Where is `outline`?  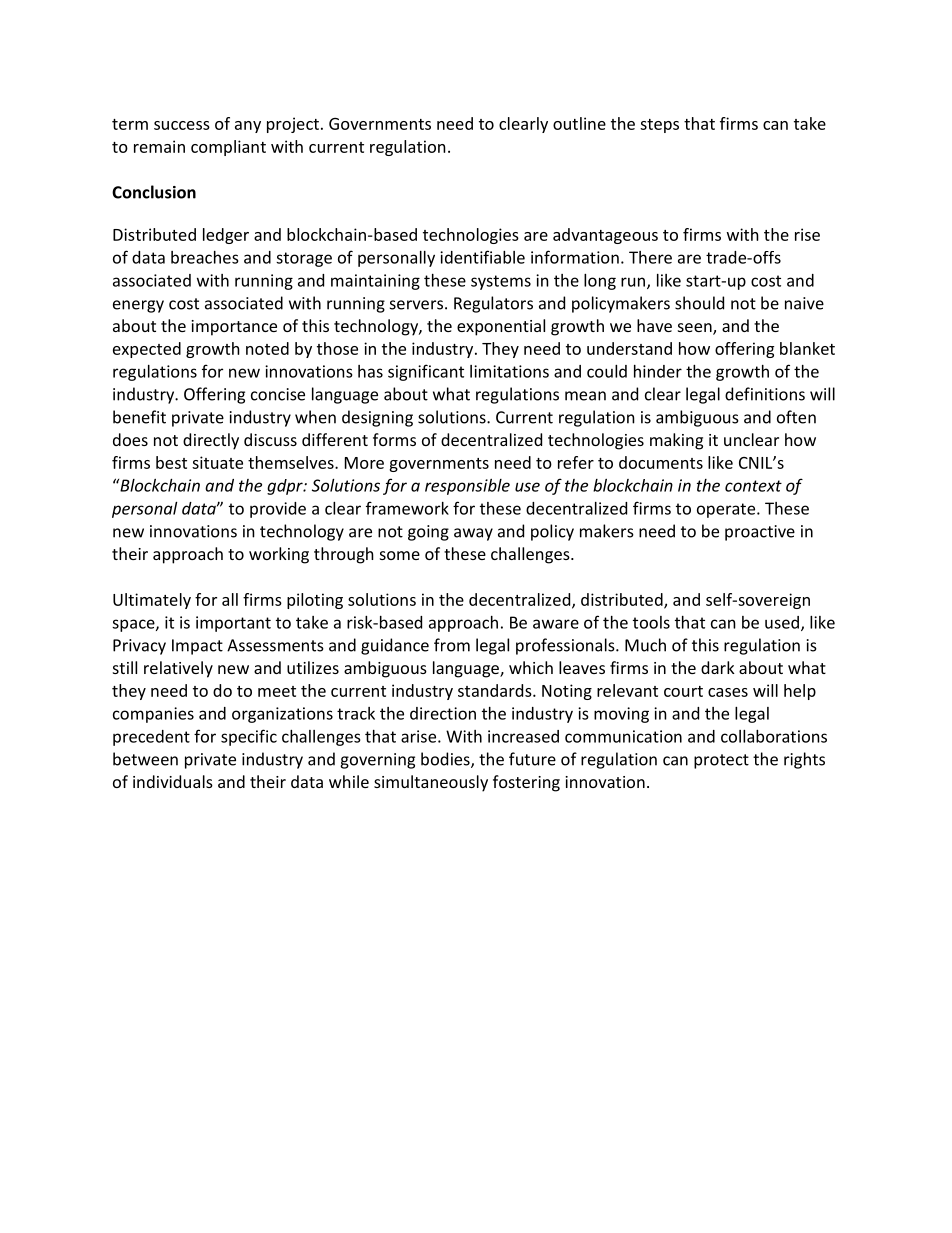 outline is located at coordinates (579, 123).
